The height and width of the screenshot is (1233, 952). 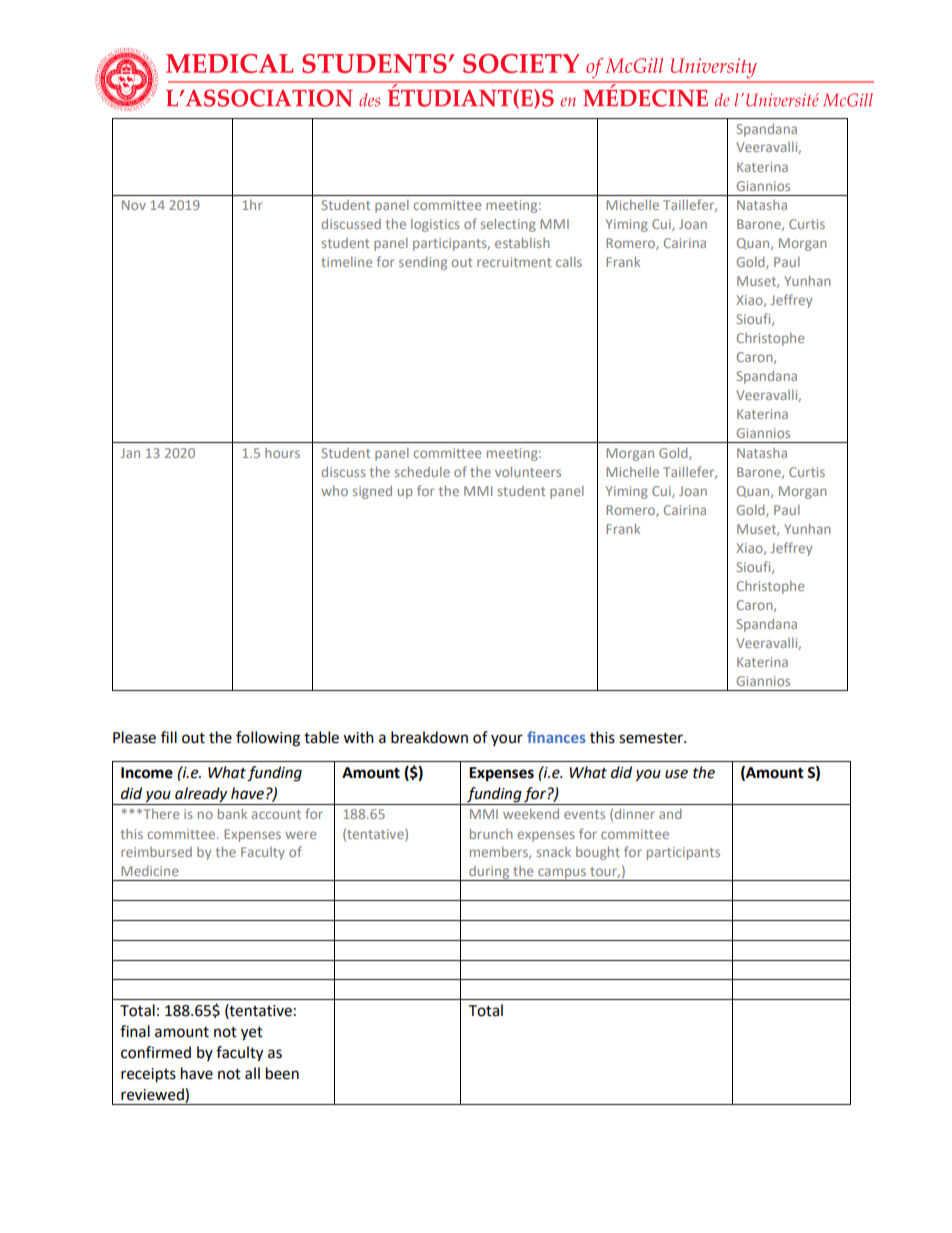 What do you see at coordinates (156, 1052) in the screenshot?
I see `confirmed` at bounding box center [156, 1052].
